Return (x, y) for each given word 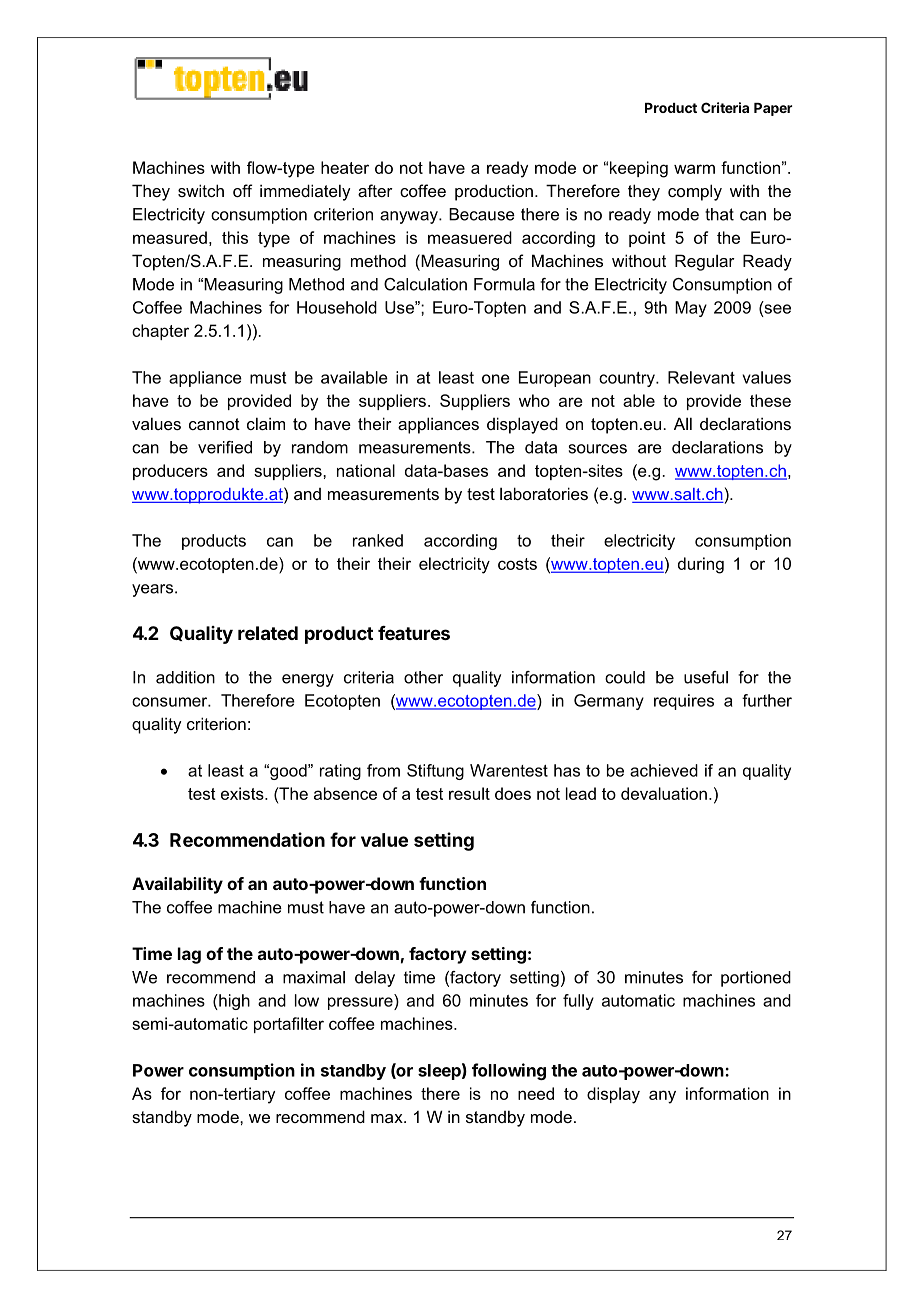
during (701, 565)
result (469, 793)
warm (694, 169)
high (233, 1002)
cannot (214, 424)
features (414, 633)
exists (243, 793)
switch (201, 190)
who (534, 400)
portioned (756, 979)
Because (482, 214)
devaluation (664, 793)
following (509, 1071)
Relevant (701, 377)
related (268, 633)
